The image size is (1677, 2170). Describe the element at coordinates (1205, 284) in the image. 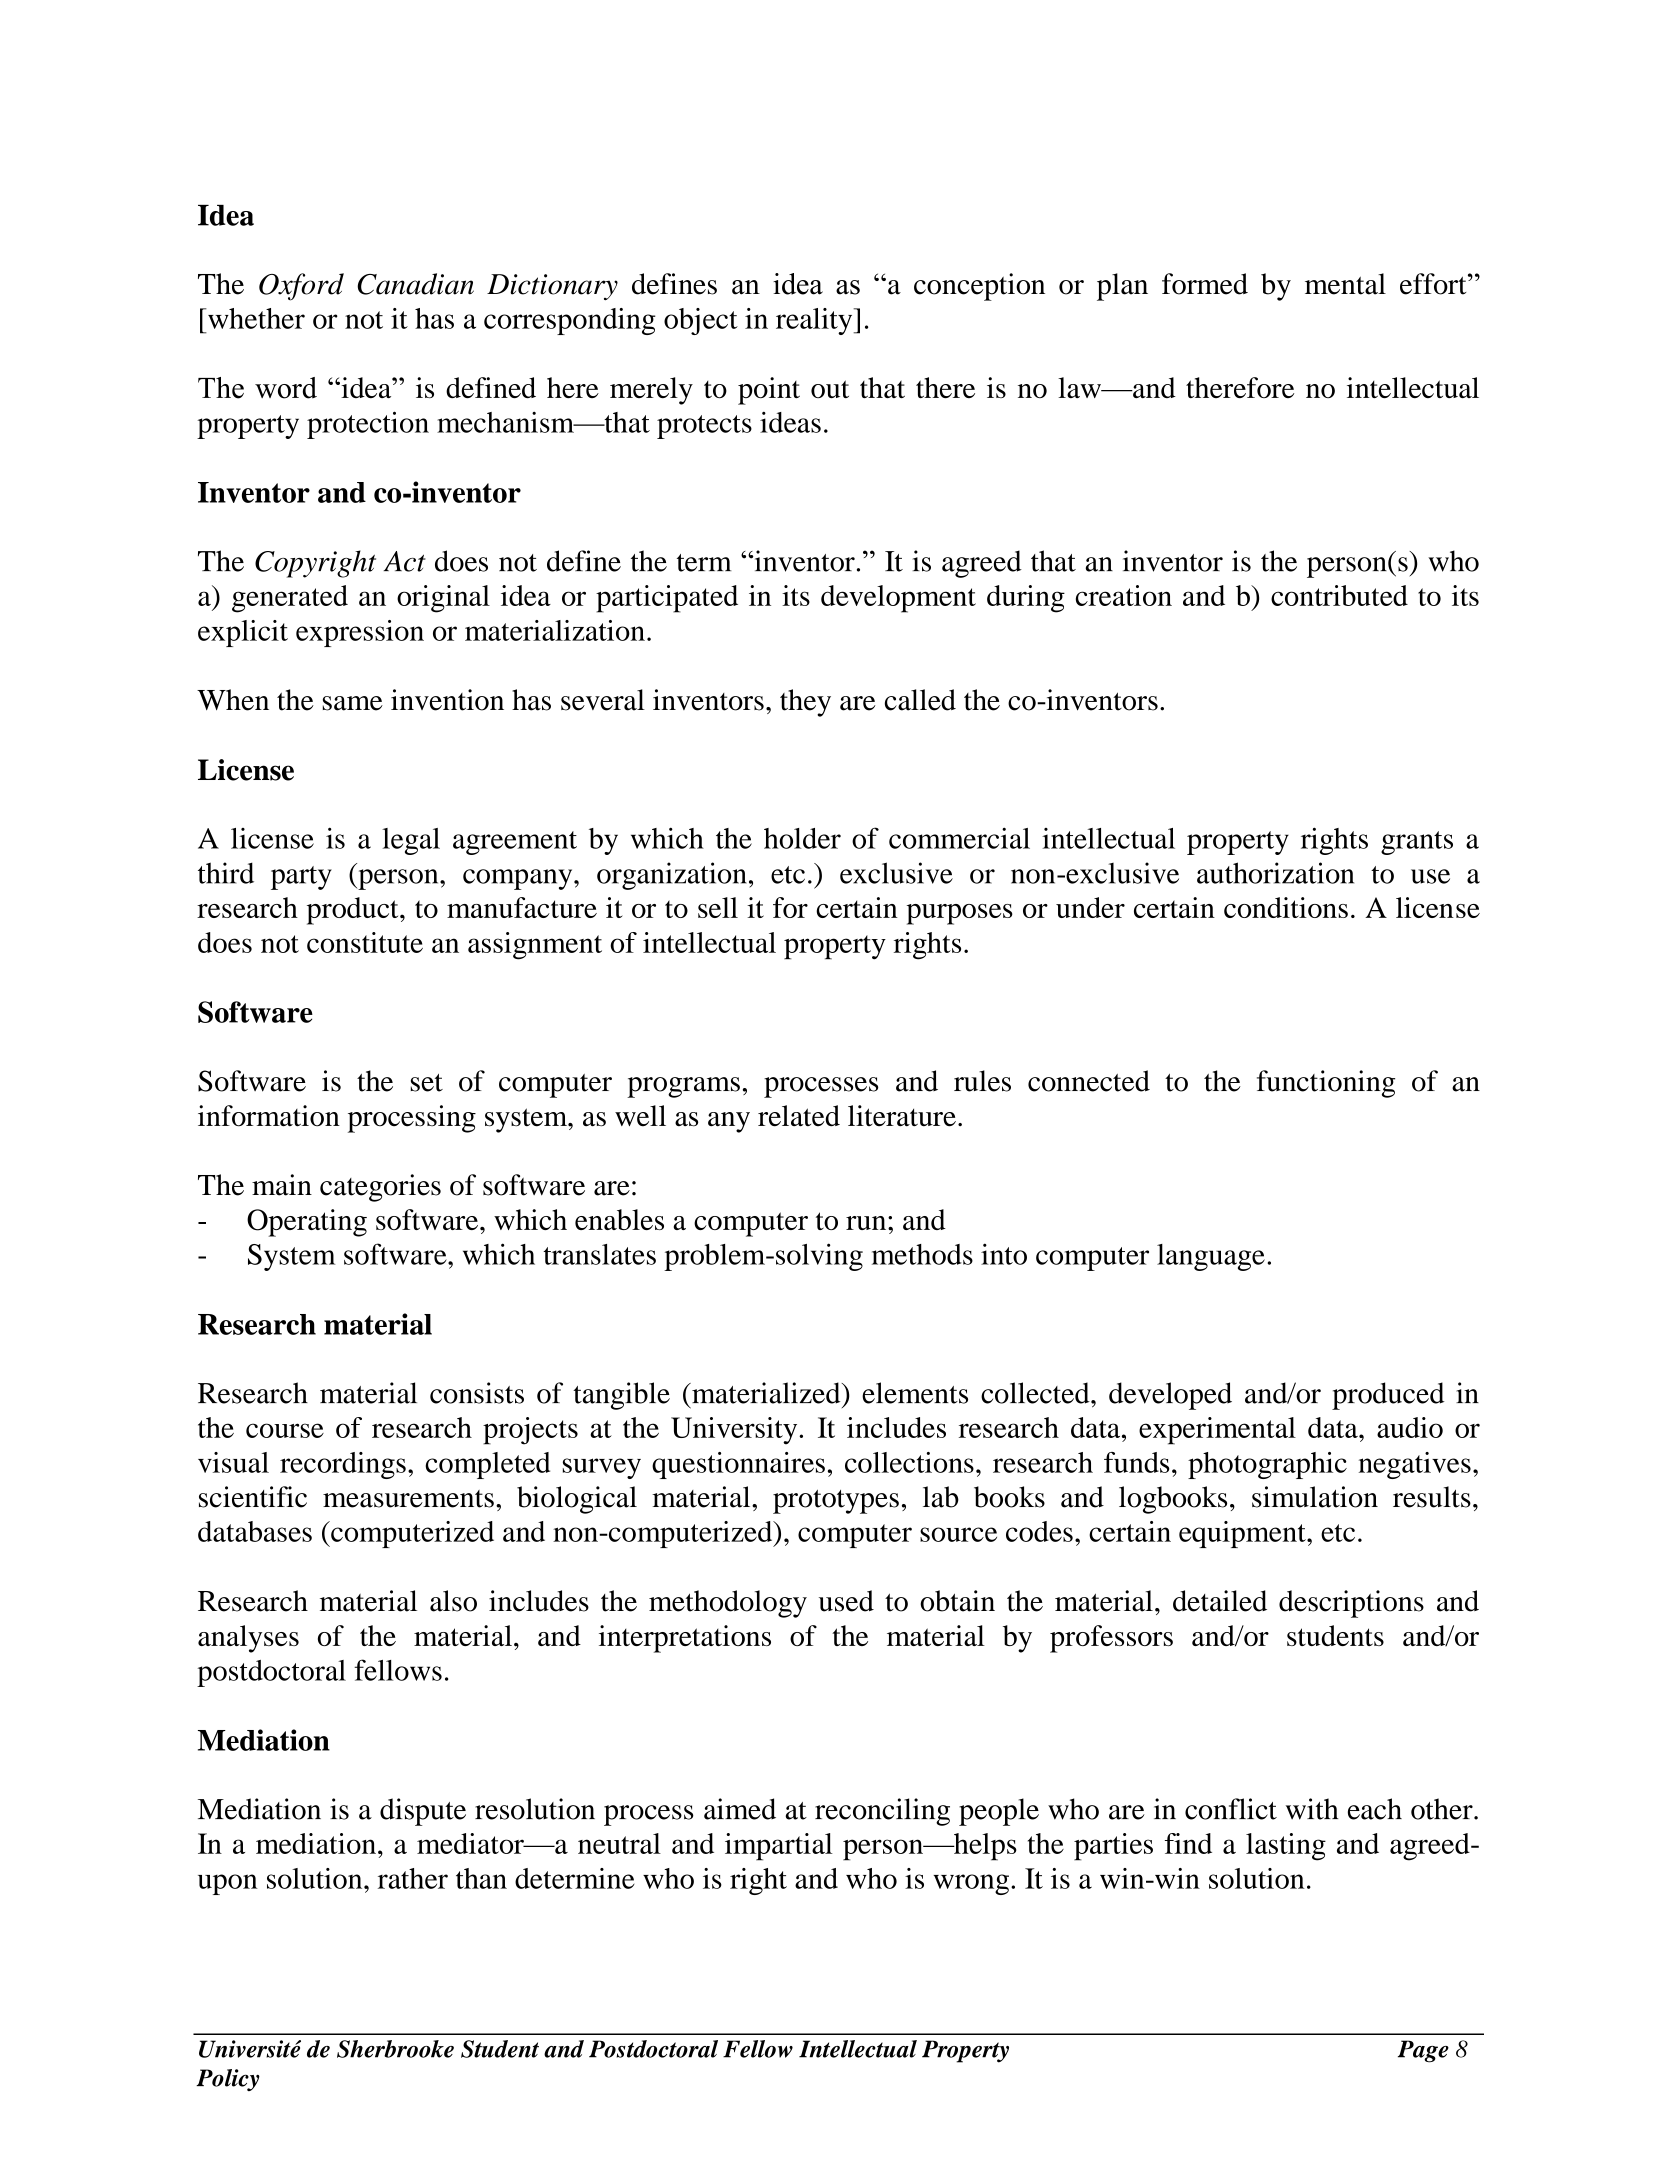

I see `formed` at that location.
